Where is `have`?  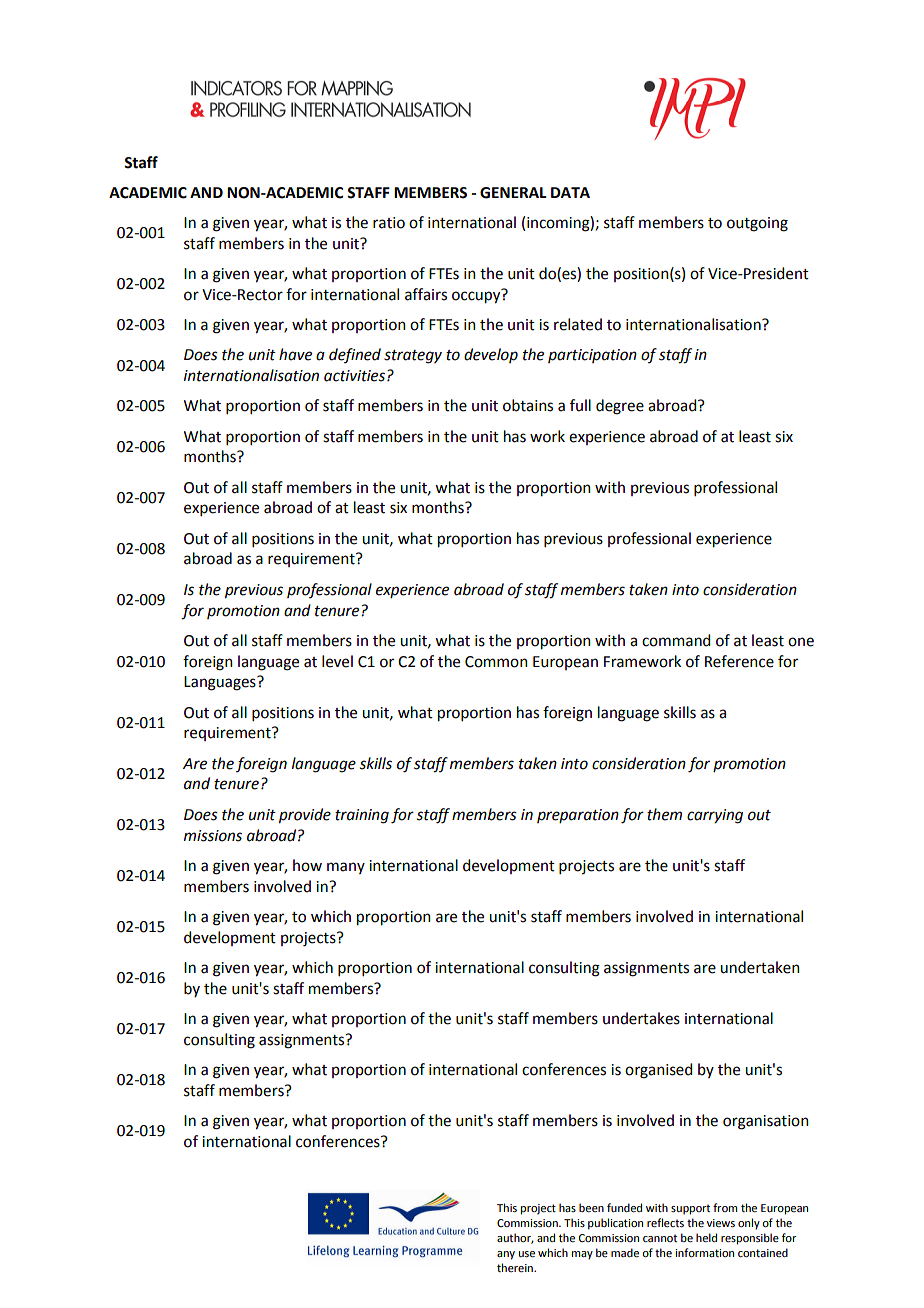 have is located at coordinates (295, 354).
